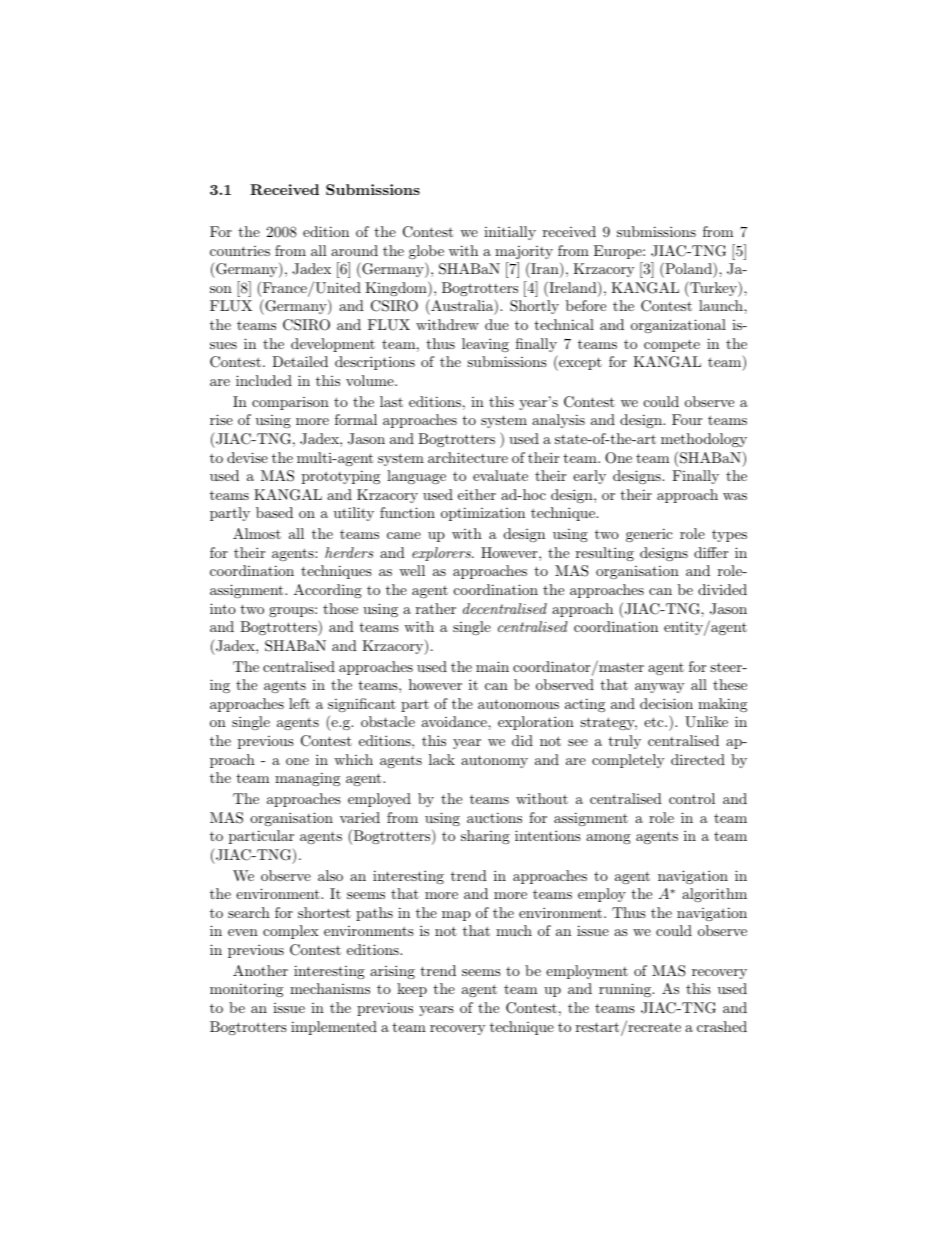  What do you see at coordinates (722, 589) in the screenshot?
I see `divided` at bounding box center [722, 589].
